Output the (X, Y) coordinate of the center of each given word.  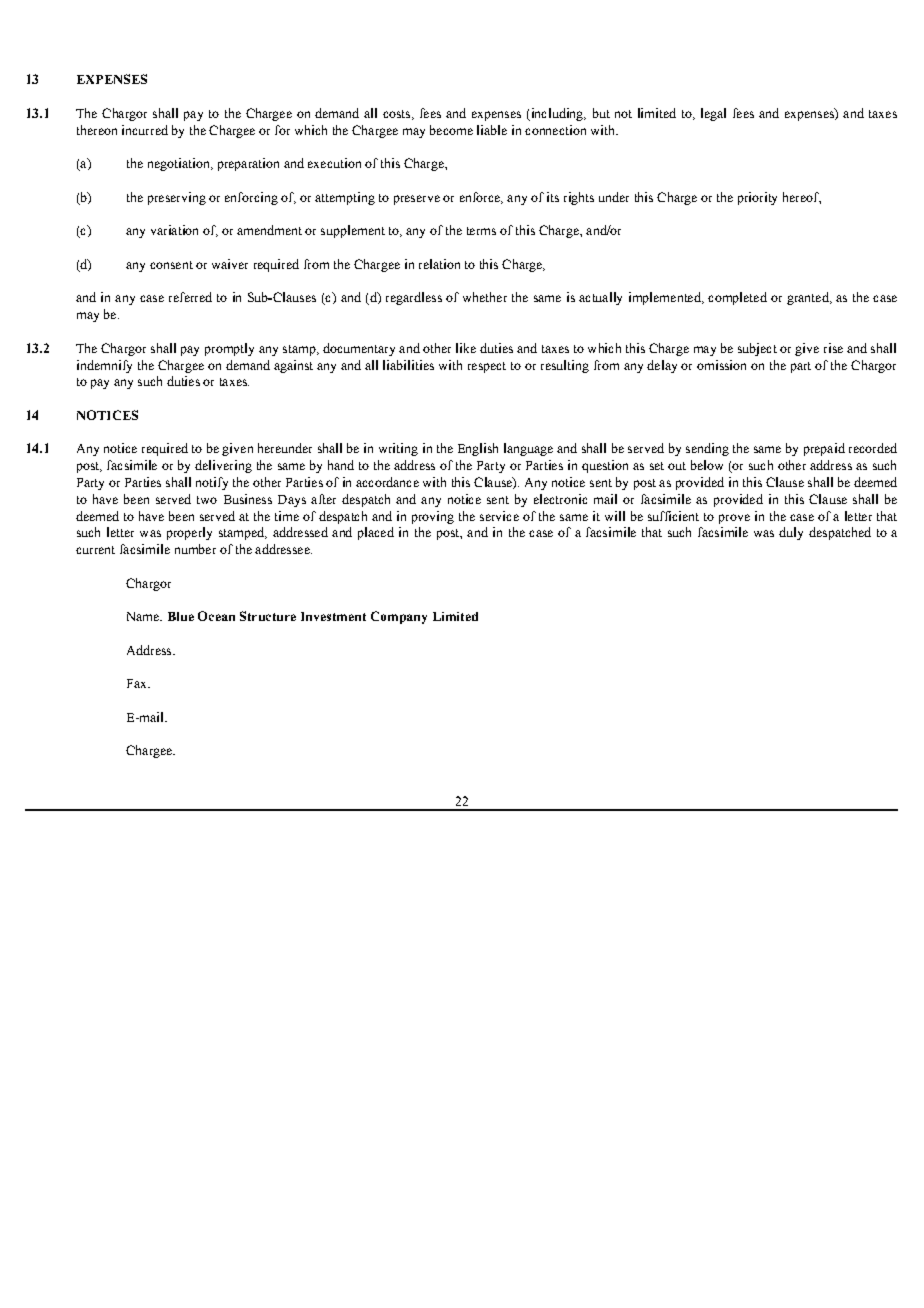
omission (721, 365)
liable (492, 130)
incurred (145, 130)
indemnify (104, 366)
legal (713, 114)
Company (399, 617)
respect (487, 367)
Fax (138, 683)
